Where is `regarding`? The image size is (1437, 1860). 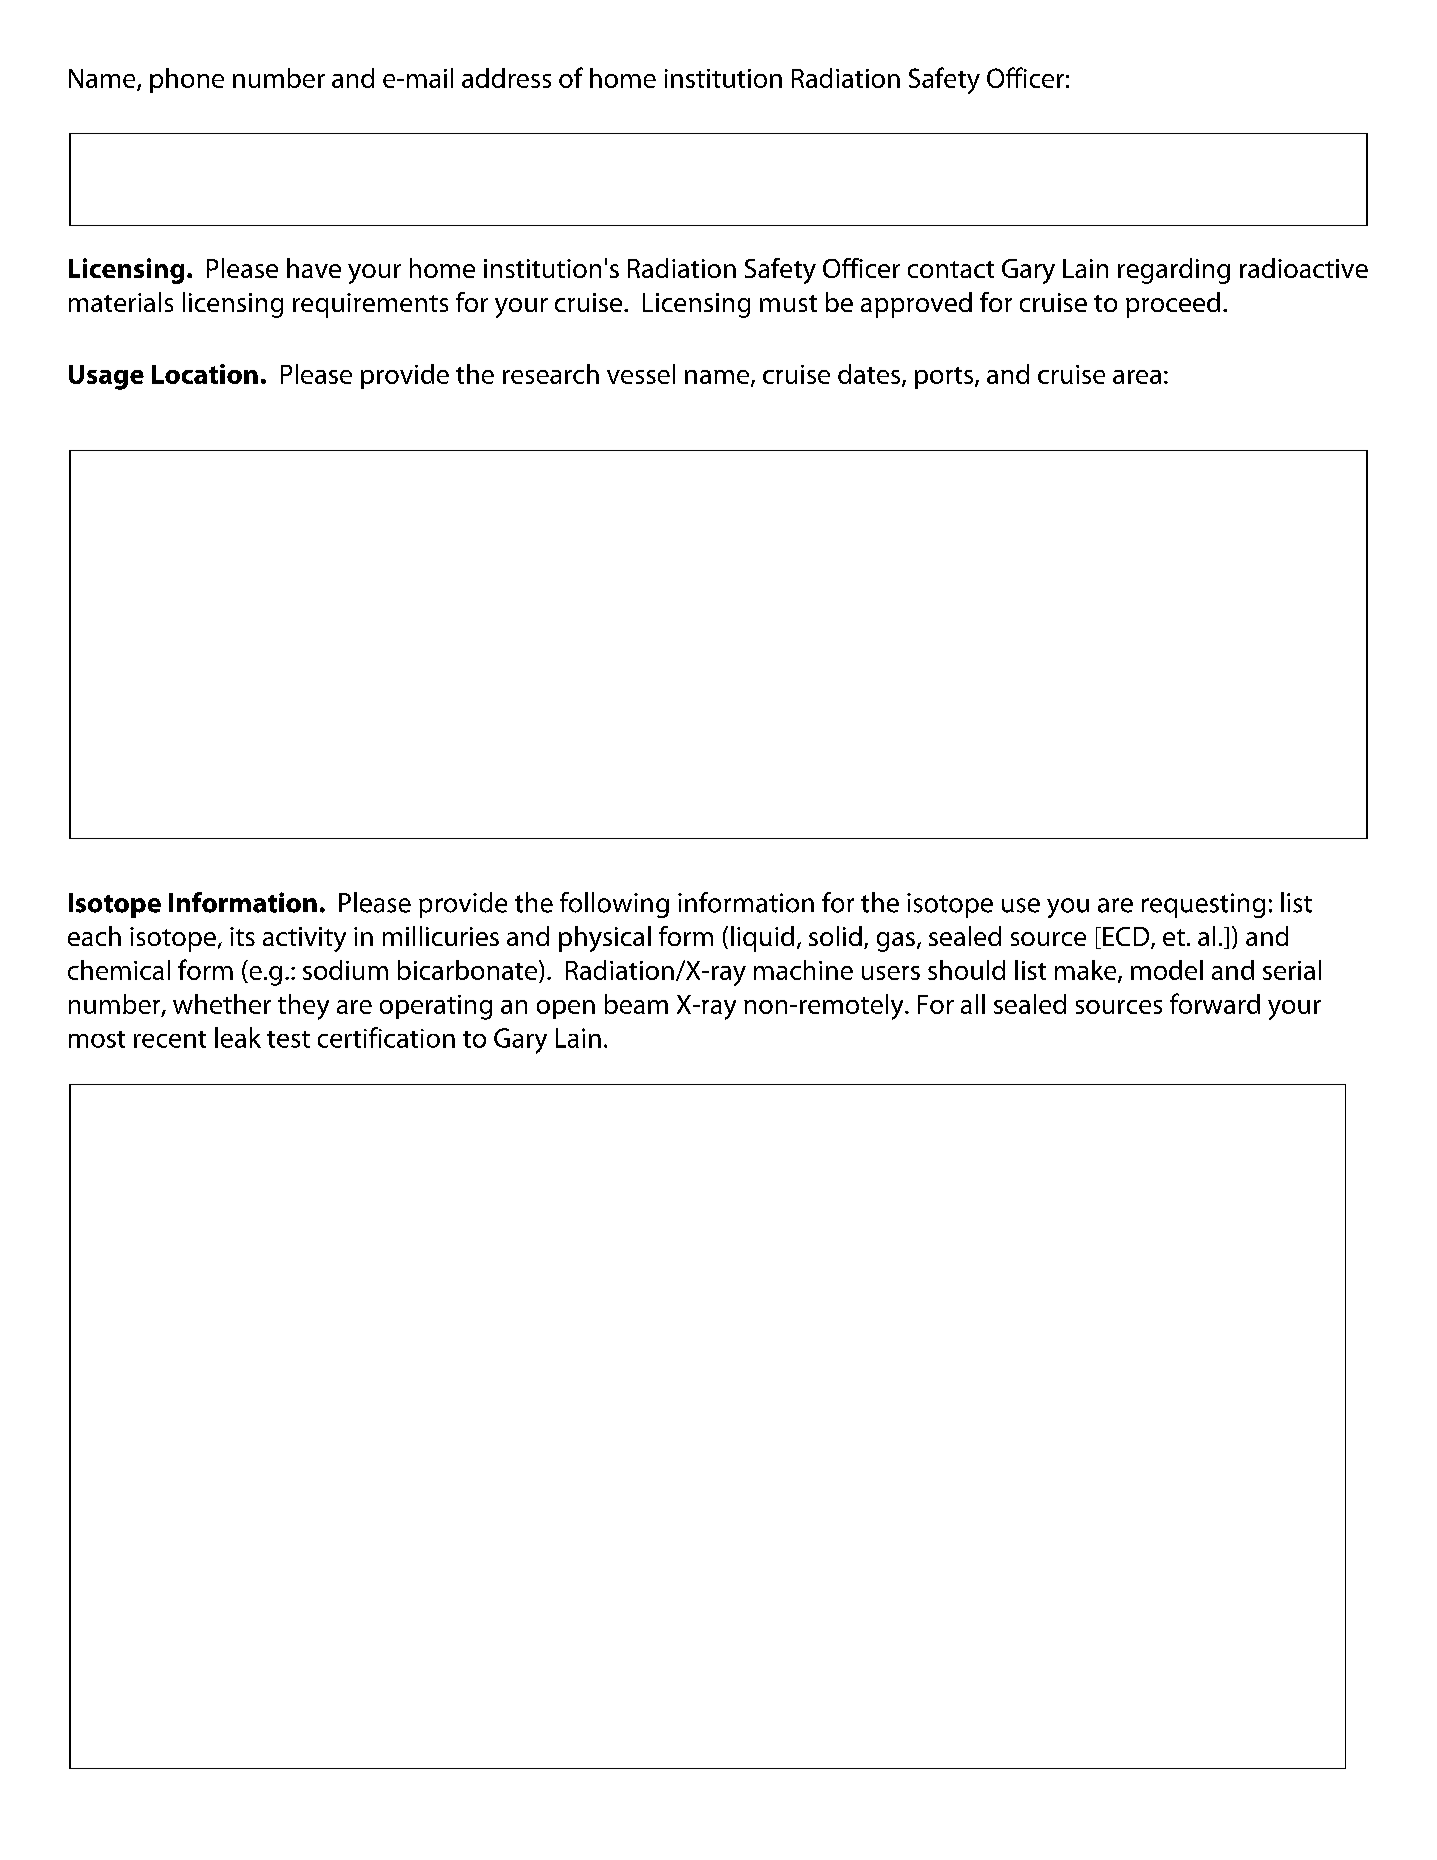 regarding is located at coordinates (1174, 271).
